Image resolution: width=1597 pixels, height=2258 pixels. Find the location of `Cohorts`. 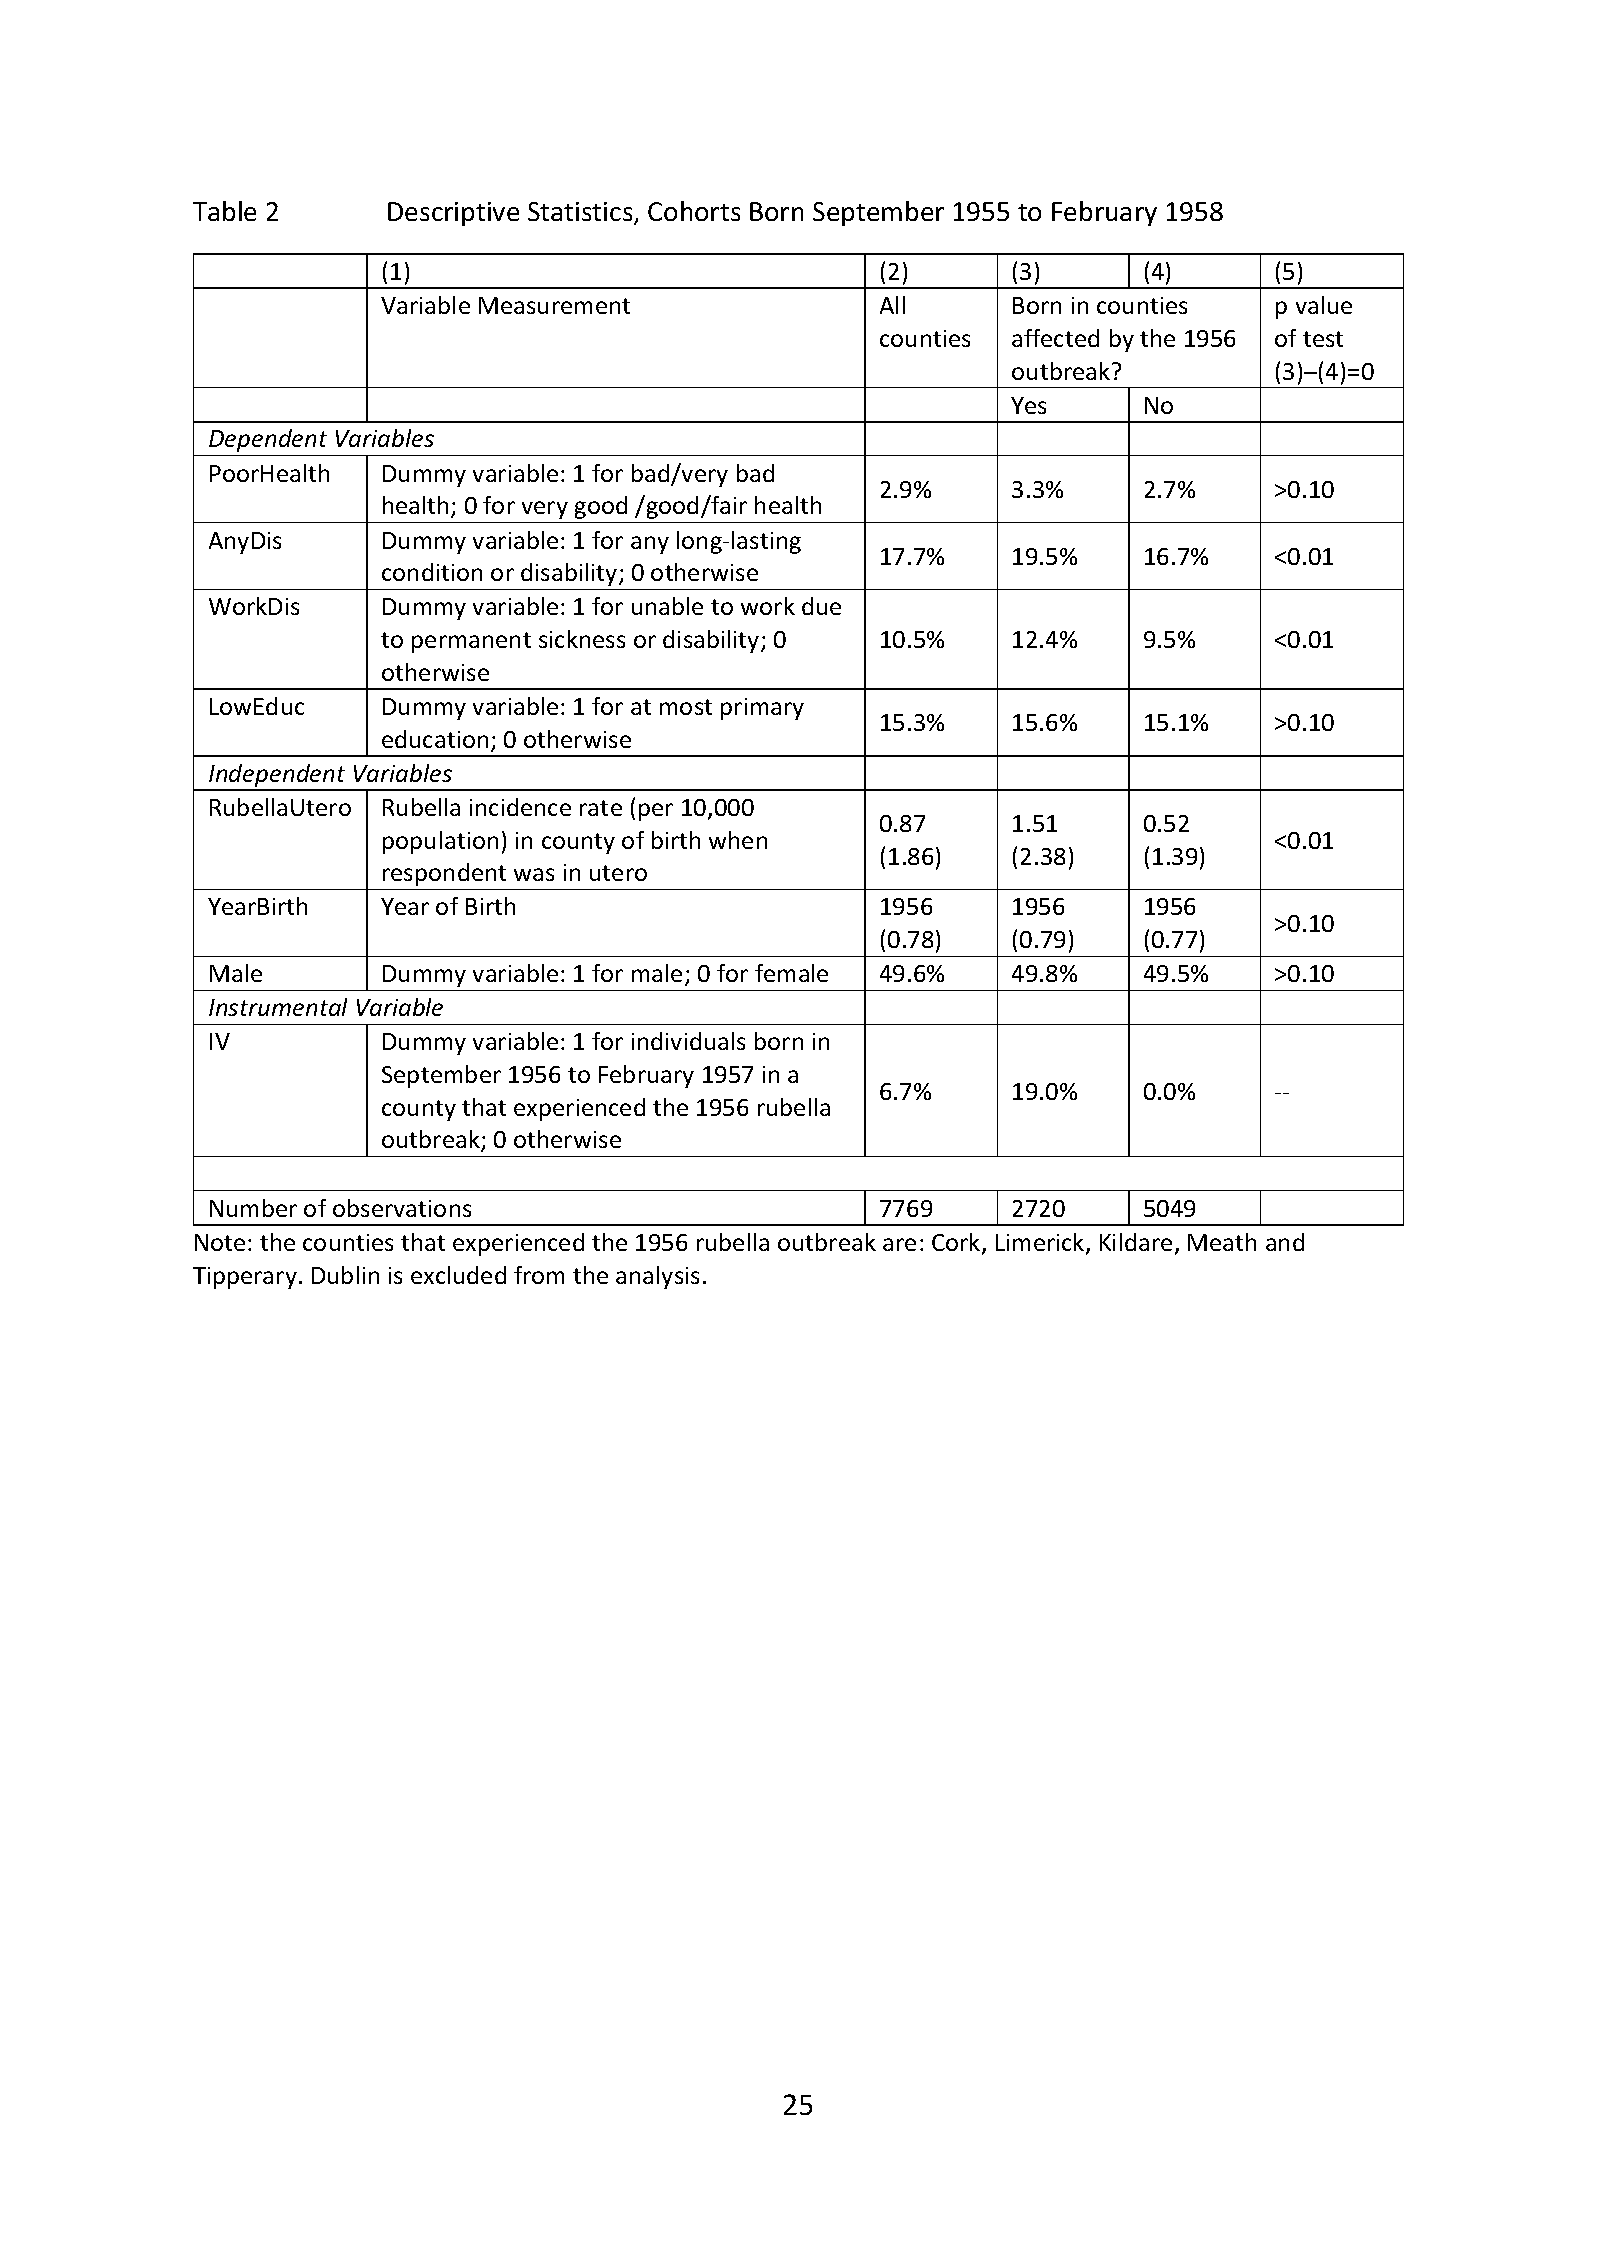

Cohorts is located at coordinates (694, 211).
